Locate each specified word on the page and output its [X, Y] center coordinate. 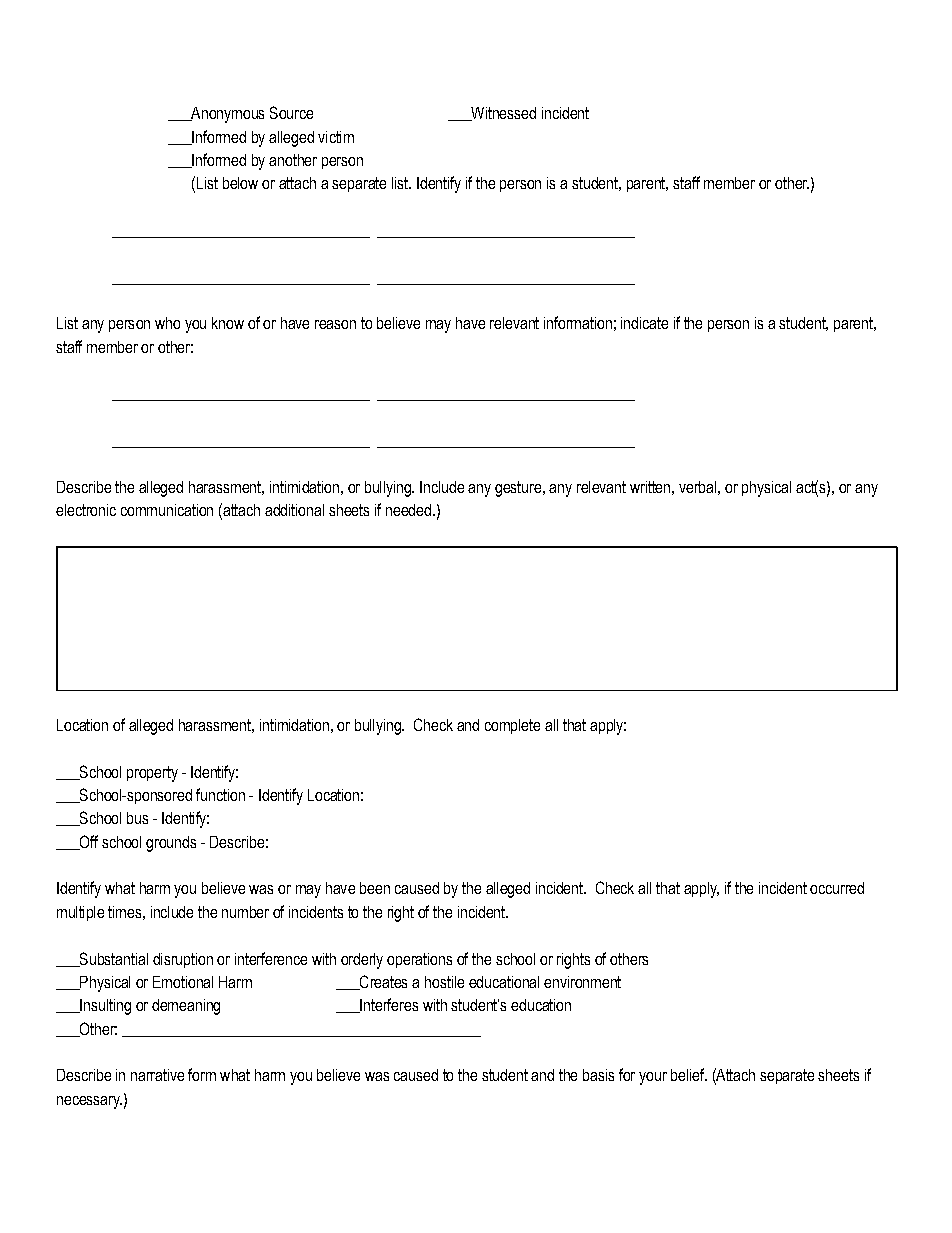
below [240, 183]
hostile [444, 982]
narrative [157, 1075]
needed [408, 510]
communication [167, 510]
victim [336, 137]
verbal [697, 487]
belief [689, 1074]
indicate [644, 323]
